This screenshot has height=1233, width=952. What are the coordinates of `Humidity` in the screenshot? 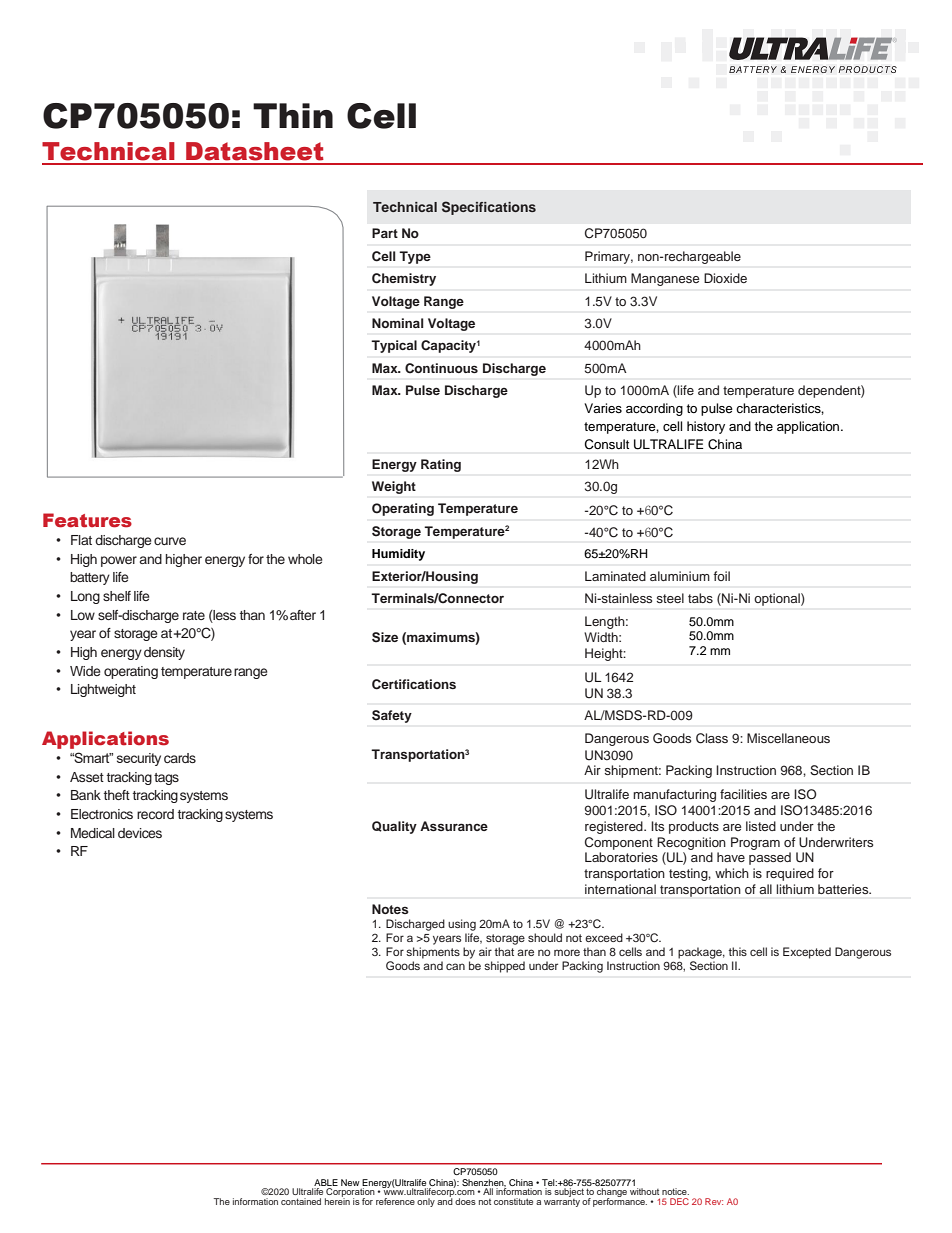 It's located at (398, 555).
